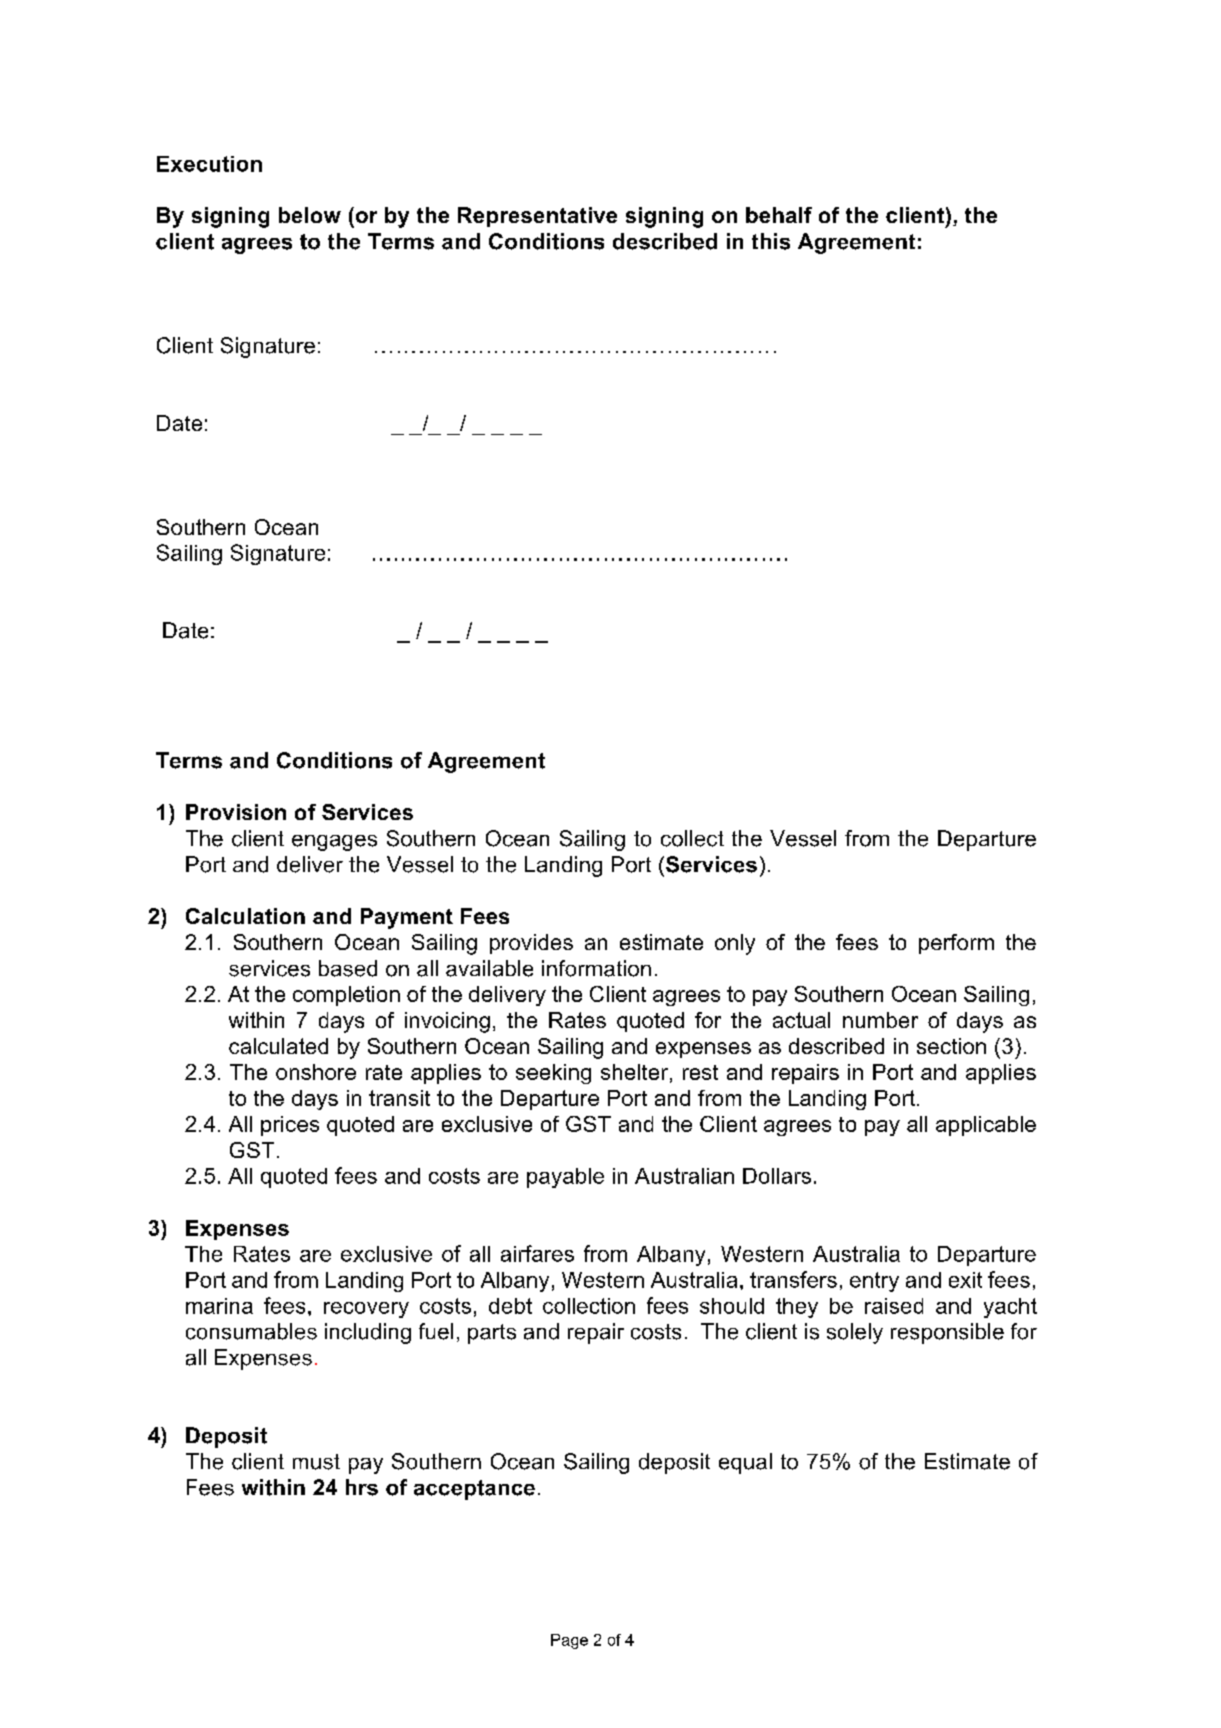 The height and width of the image is (1728, 1221). Describe the element at coordinates (245, 916) in the image. I see `Calculation` at that location.
